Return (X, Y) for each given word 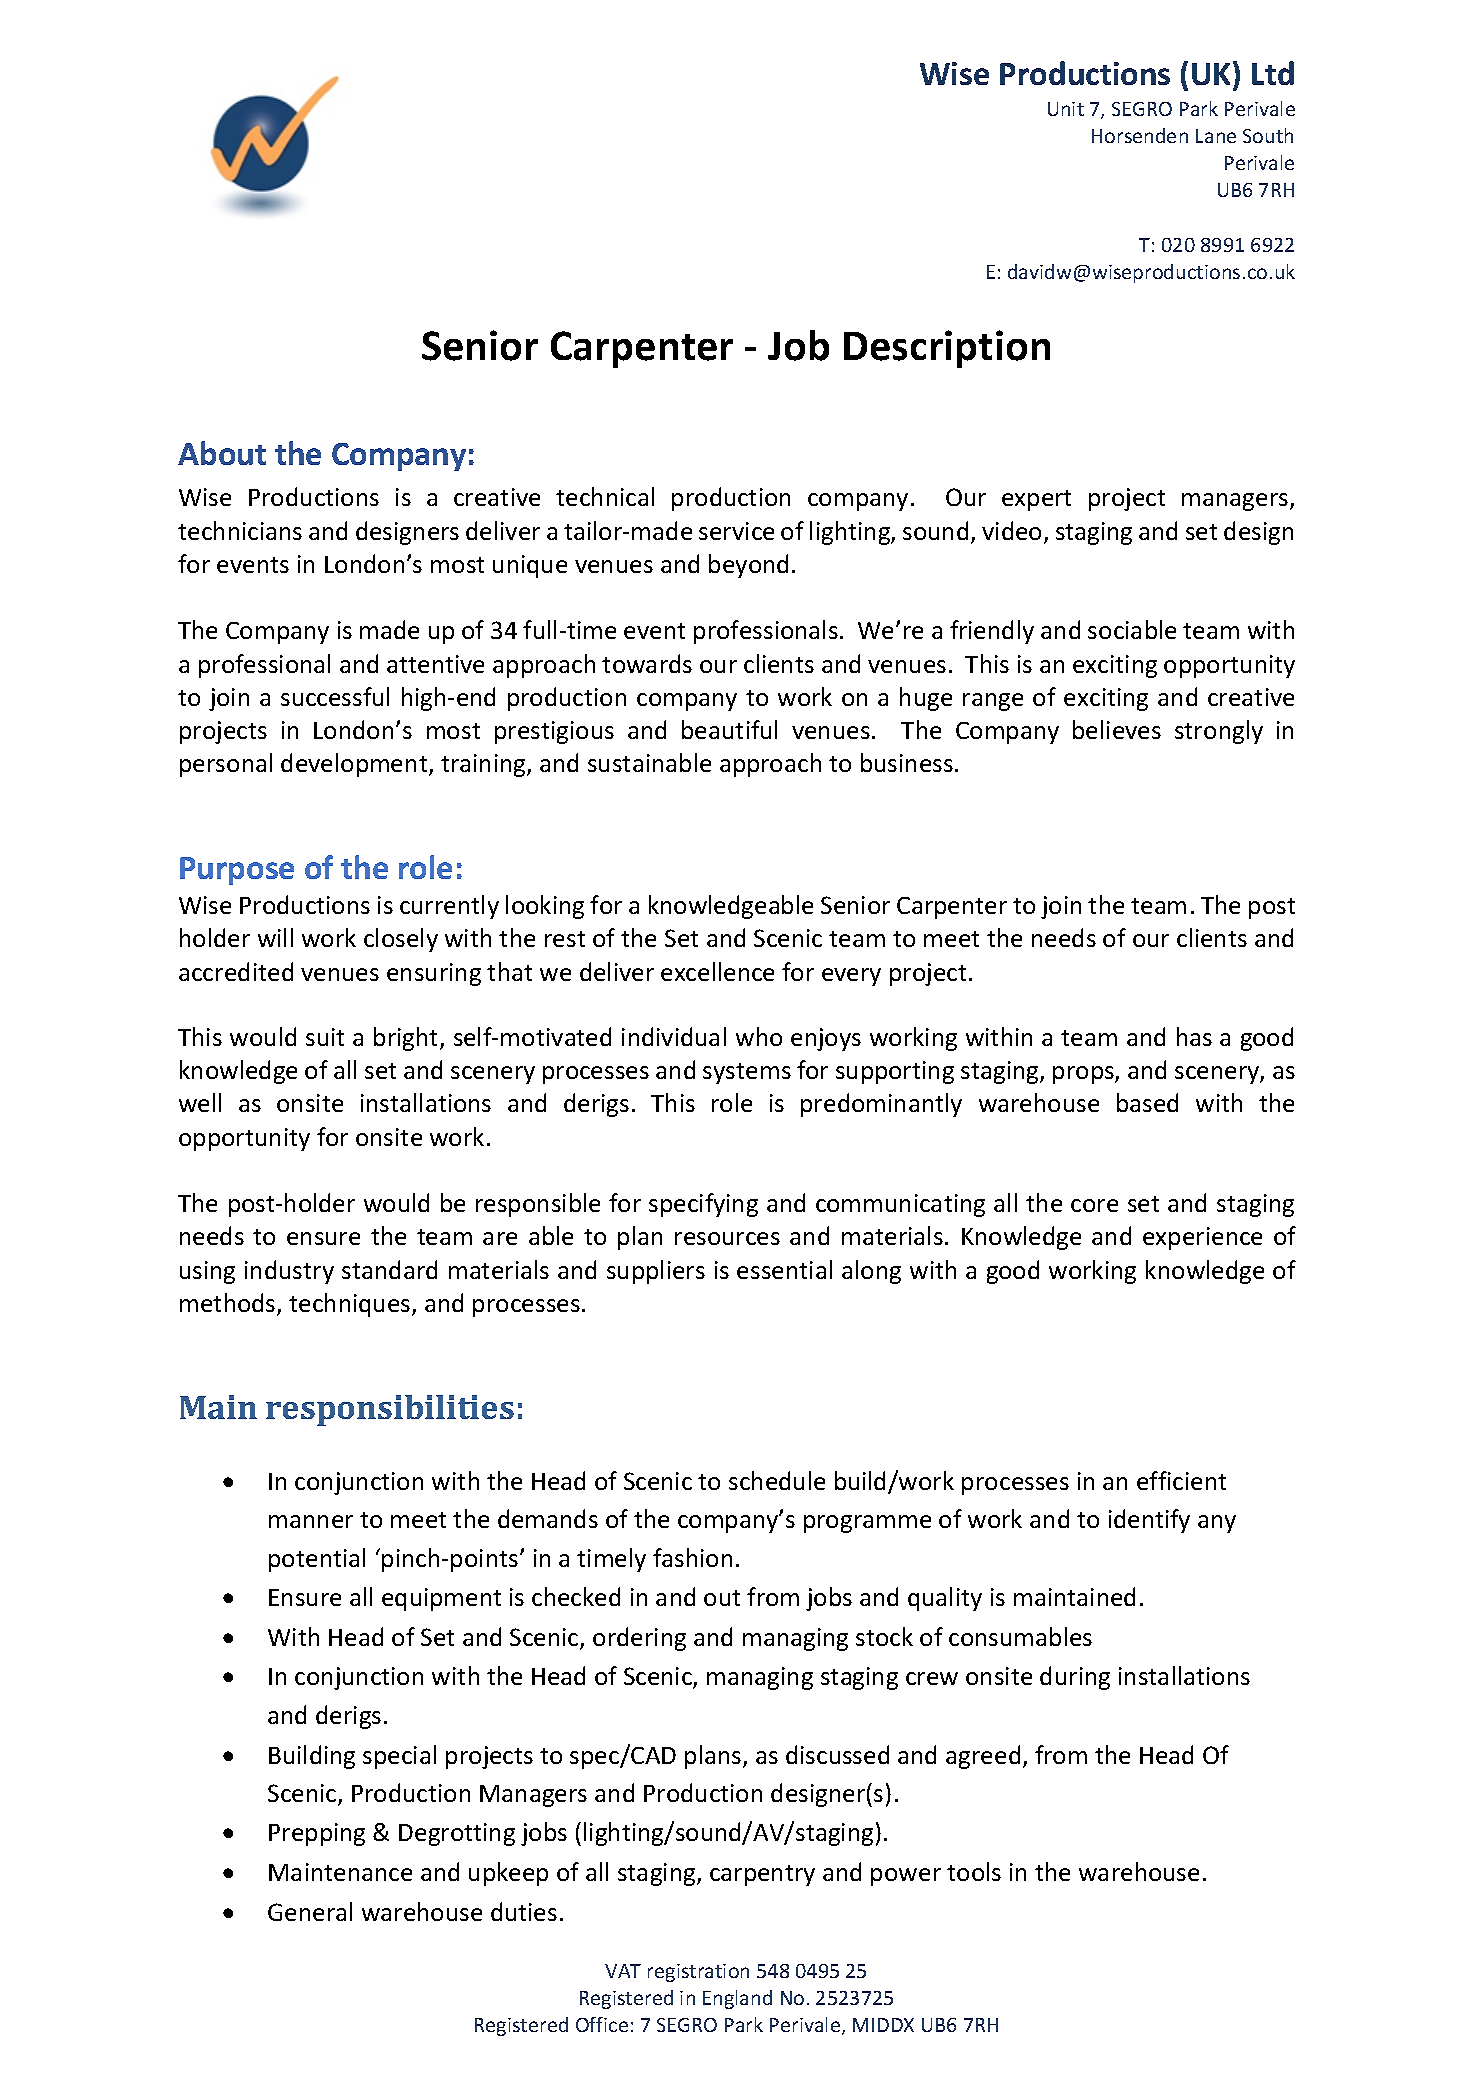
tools (974, 1871)
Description (947, 349)
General (310, 1911)
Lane (1216, 136)
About (222, 453)
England (737, 1999)
